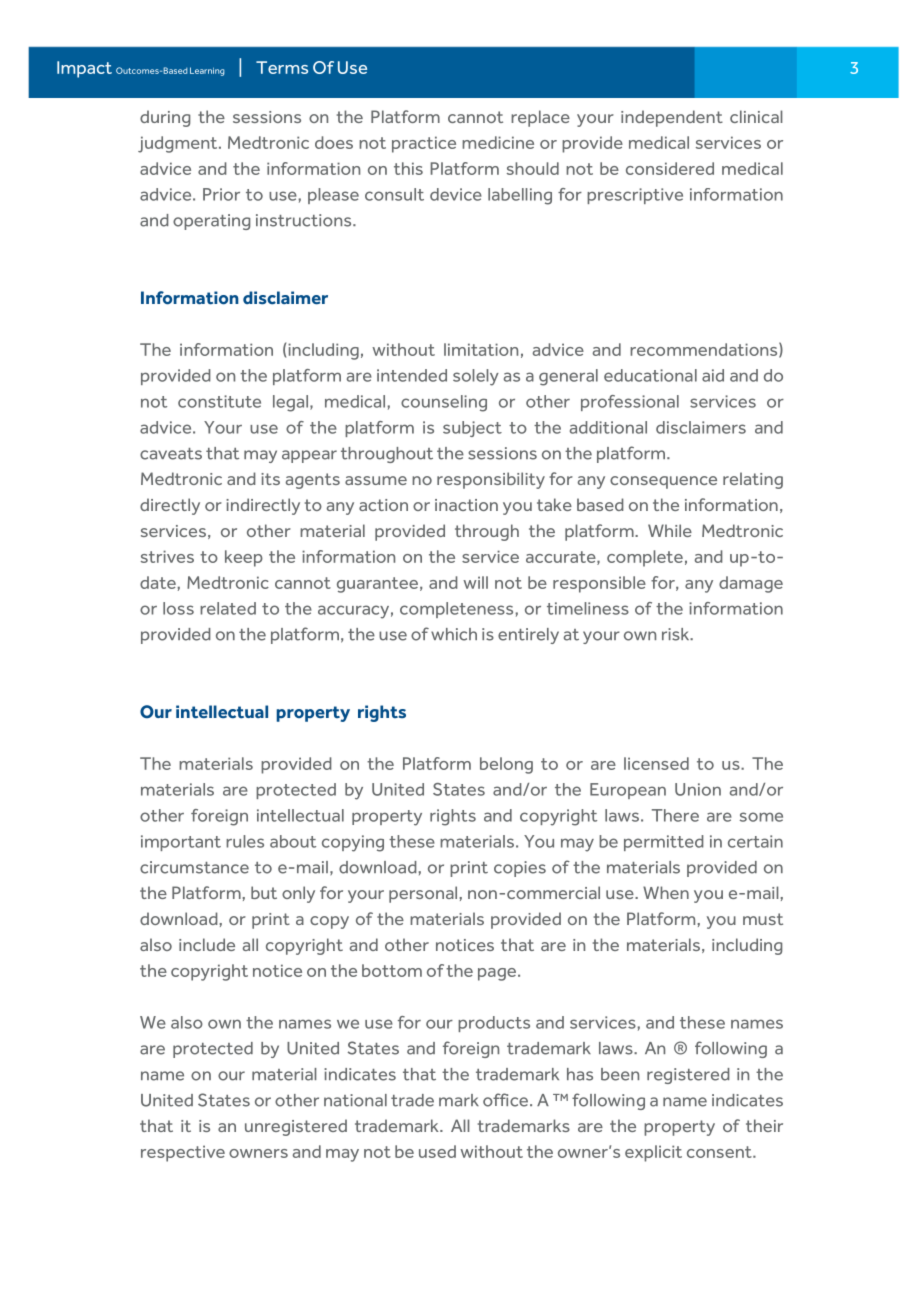 The height and width of the screenshot is (1309, 924). What do you see at coordinates (713, 375) in the screenshot?
I see `aid` at bounding box center [713, 375].
